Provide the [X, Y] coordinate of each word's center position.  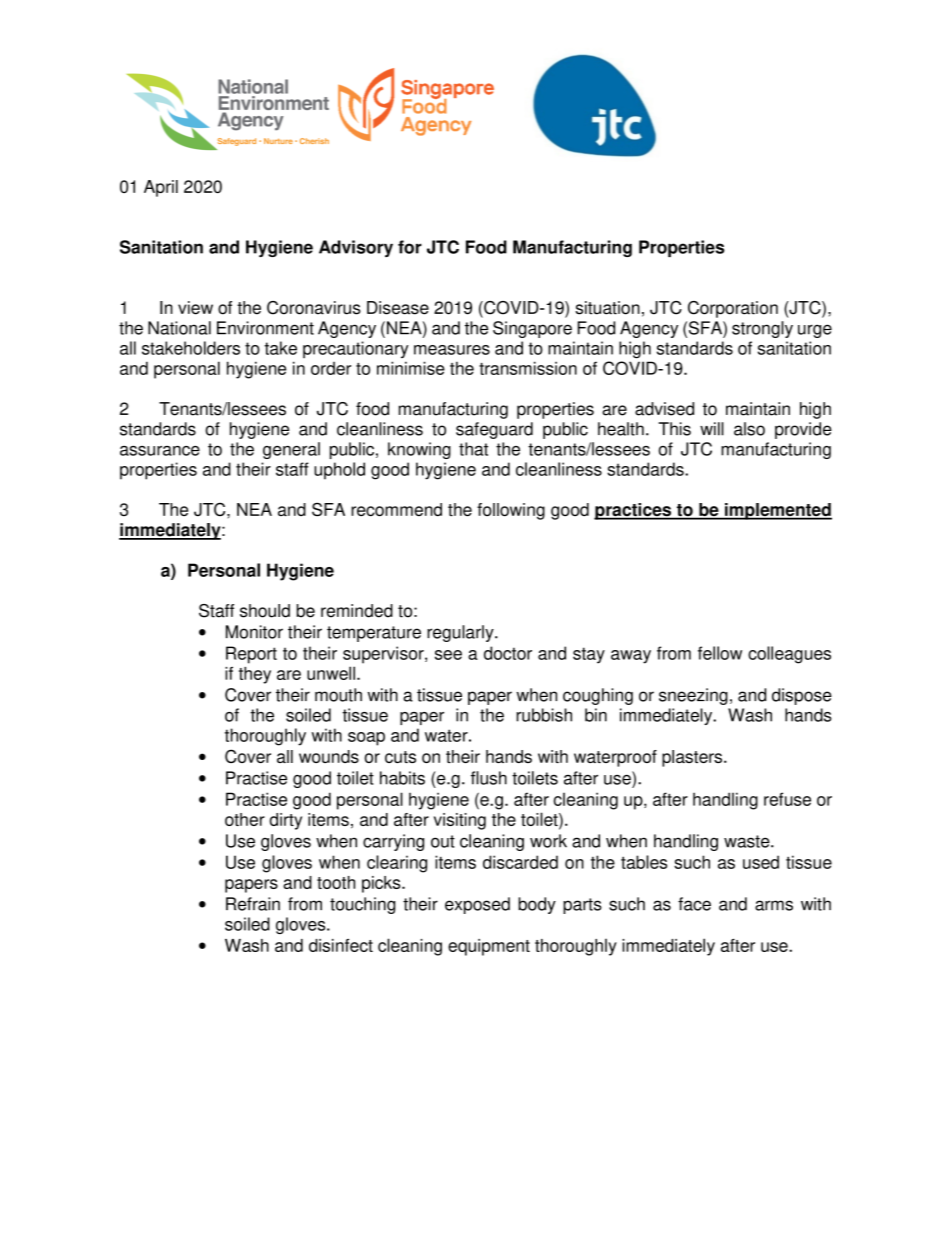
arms [774, 905]
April [161, 188]
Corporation [733, 309]
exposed [477, 905]
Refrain [253, 904]
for [410, 247]
